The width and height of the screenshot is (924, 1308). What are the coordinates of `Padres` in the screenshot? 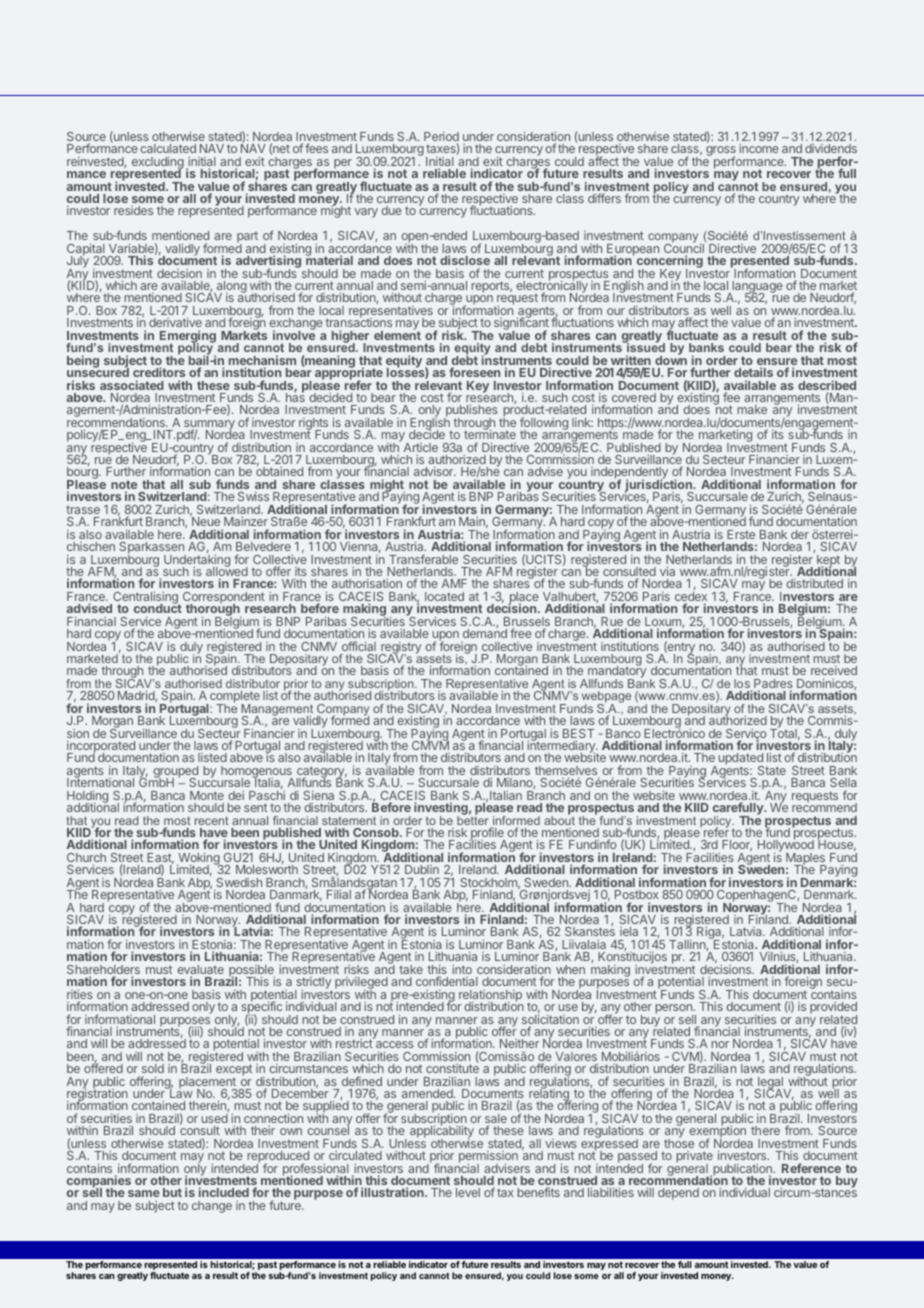 It's located at (773, 685).
